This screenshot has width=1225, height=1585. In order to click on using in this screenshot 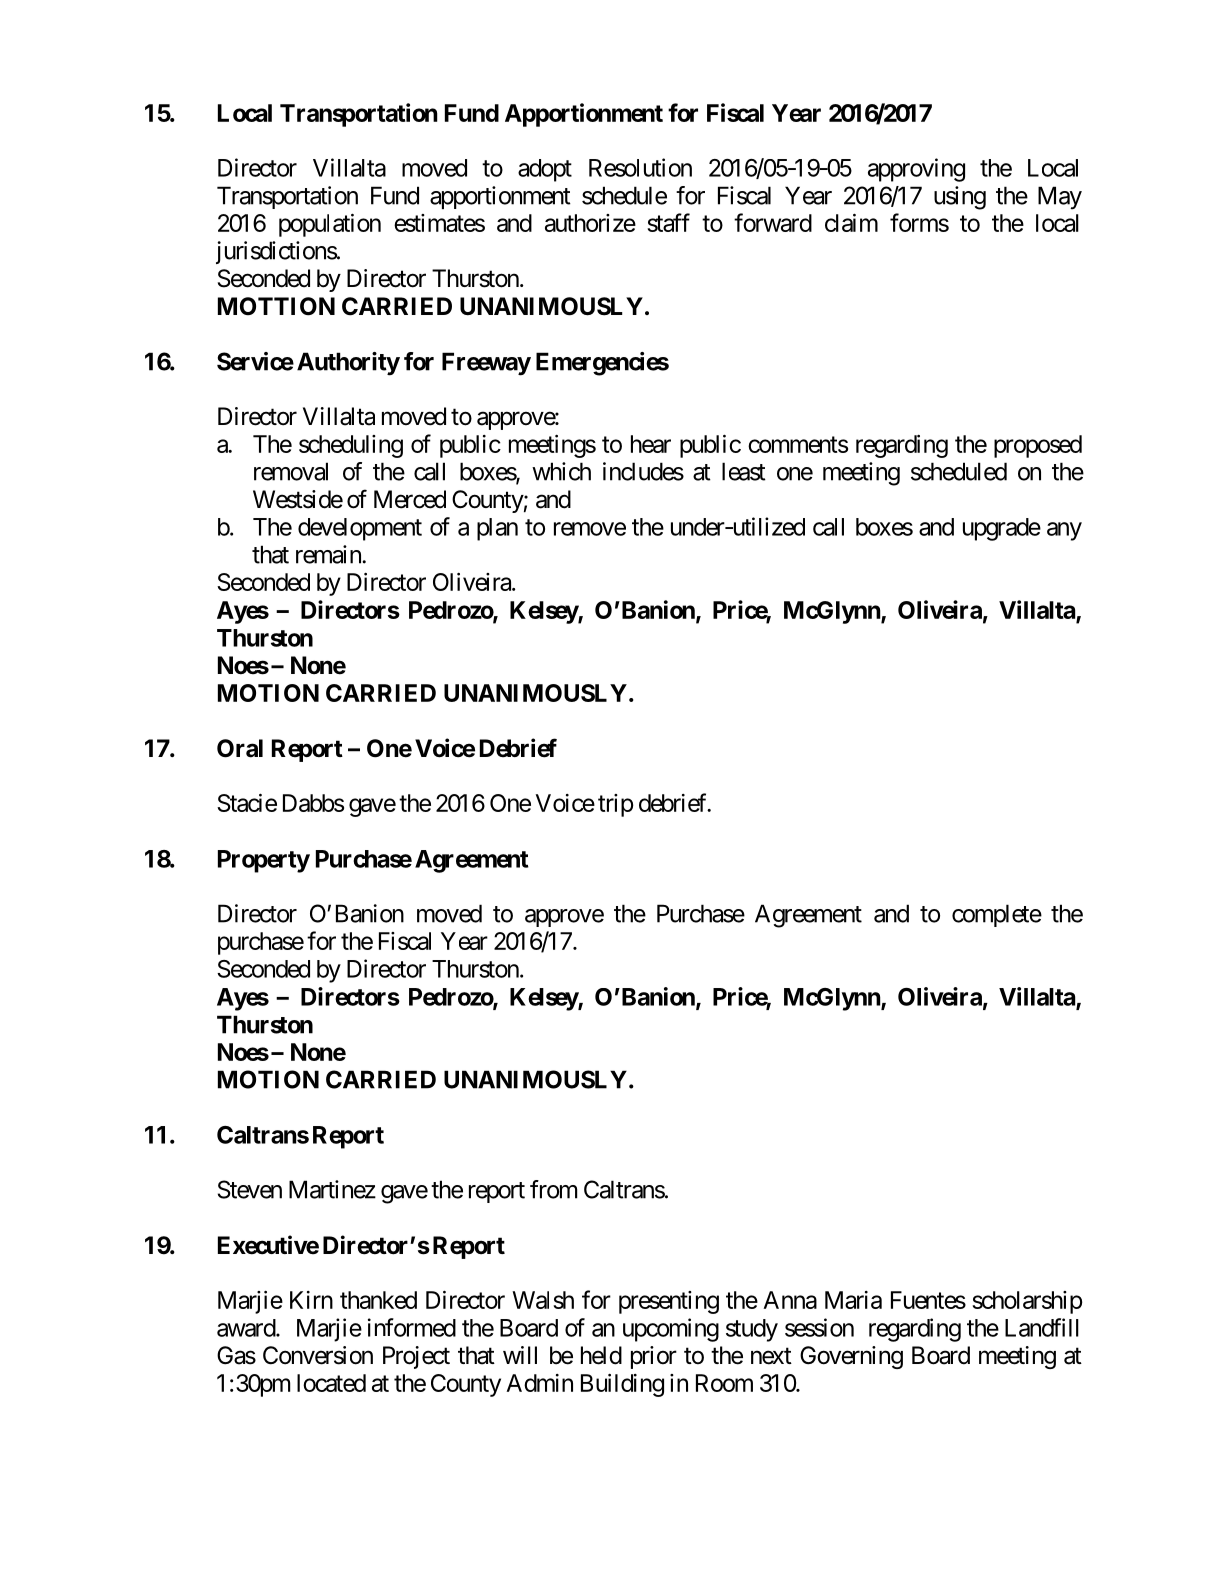, I will do `click(960, 198)`.
